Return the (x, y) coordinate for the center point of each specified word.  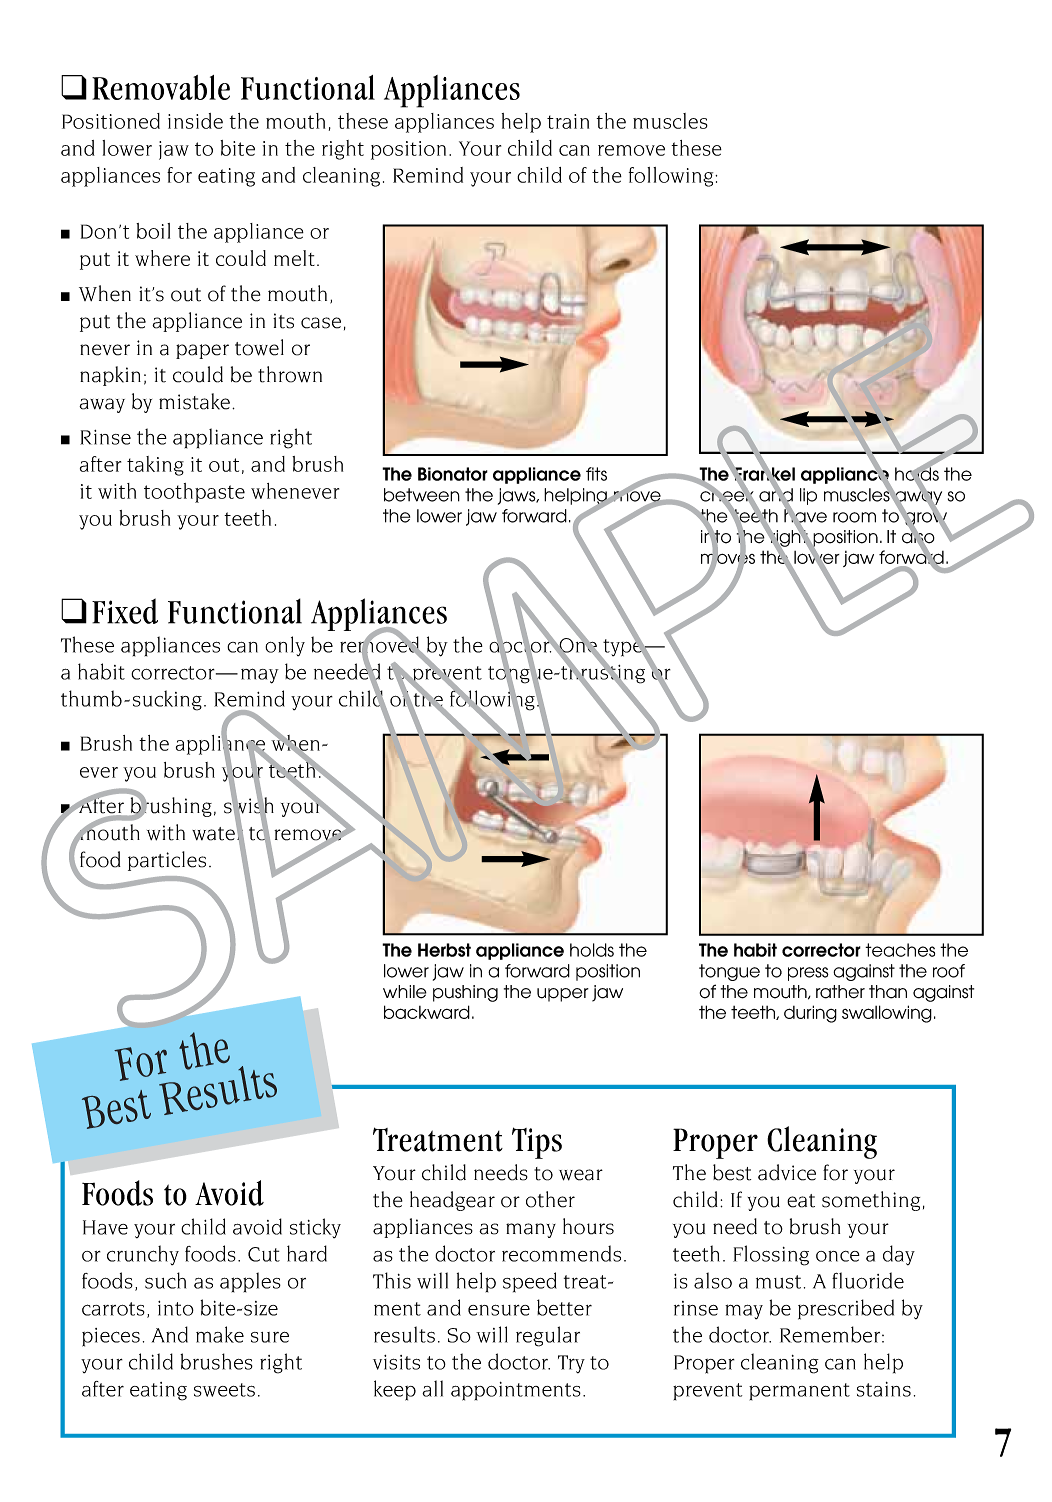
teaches (900, 950)
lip (808, 496)
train (568, 121)
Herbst (444, 950)
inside (195, 121)
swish (249, 805)
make (220, 1334)
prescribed (846, 1309)
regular (548, 1336)
